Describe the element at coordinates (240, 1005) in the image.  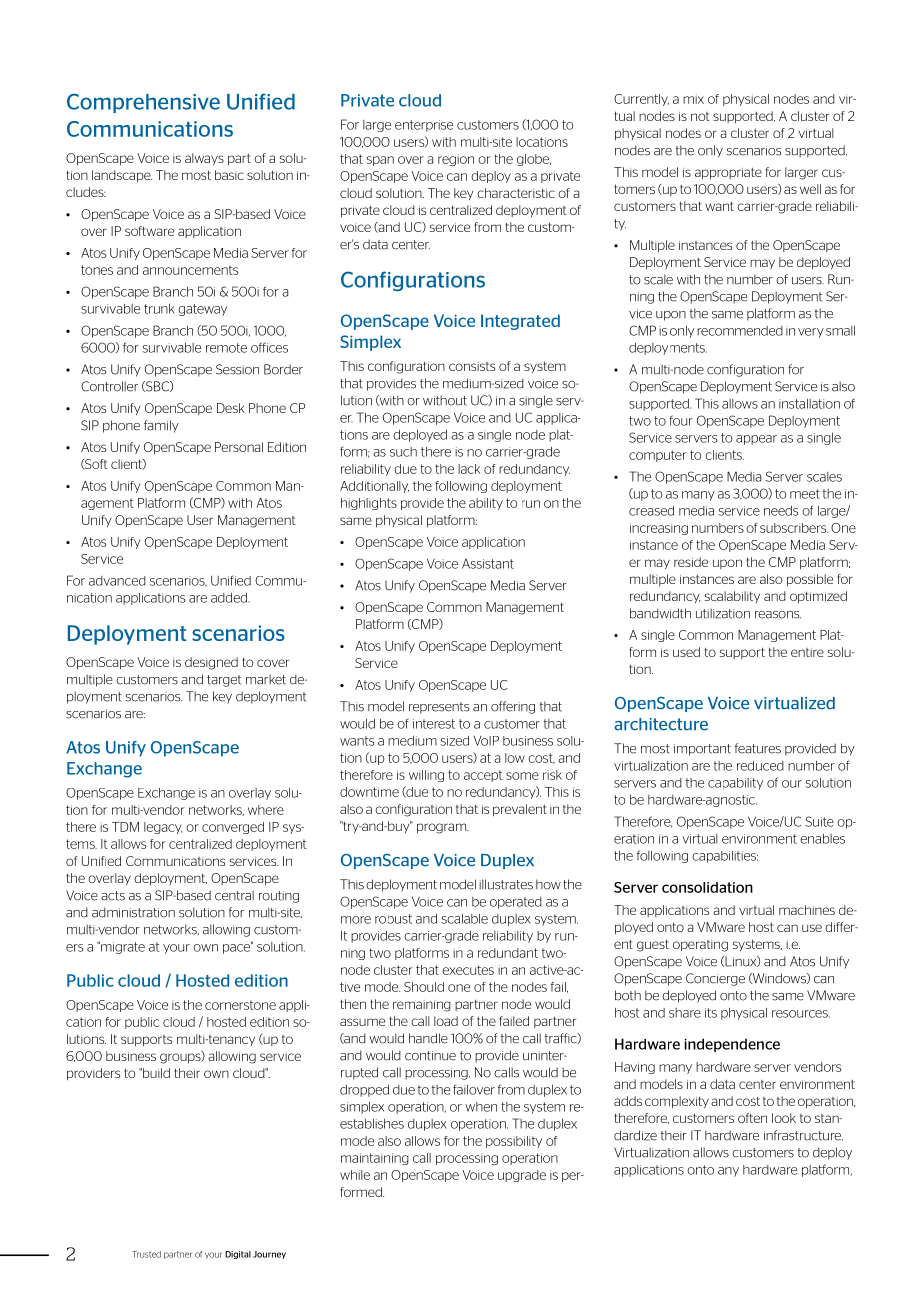
I see `cornerstone` at that location.
